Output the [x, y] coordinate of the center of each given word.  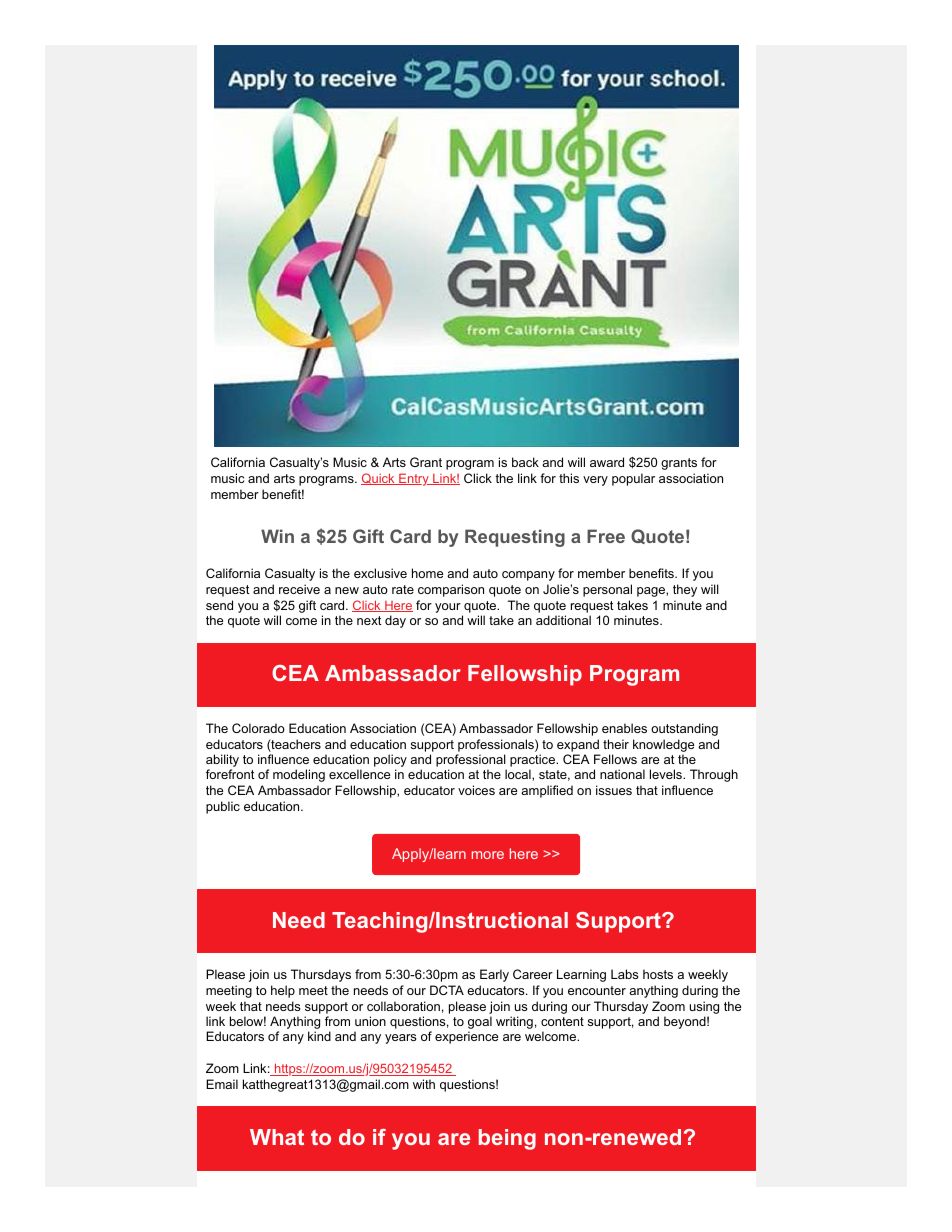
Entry [414, 479]
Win [277, 536]
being [507, 1139]
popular [633, 479]
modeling [299, 775]
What [277, 1137]
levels [667, 774]
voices [476, 790]
